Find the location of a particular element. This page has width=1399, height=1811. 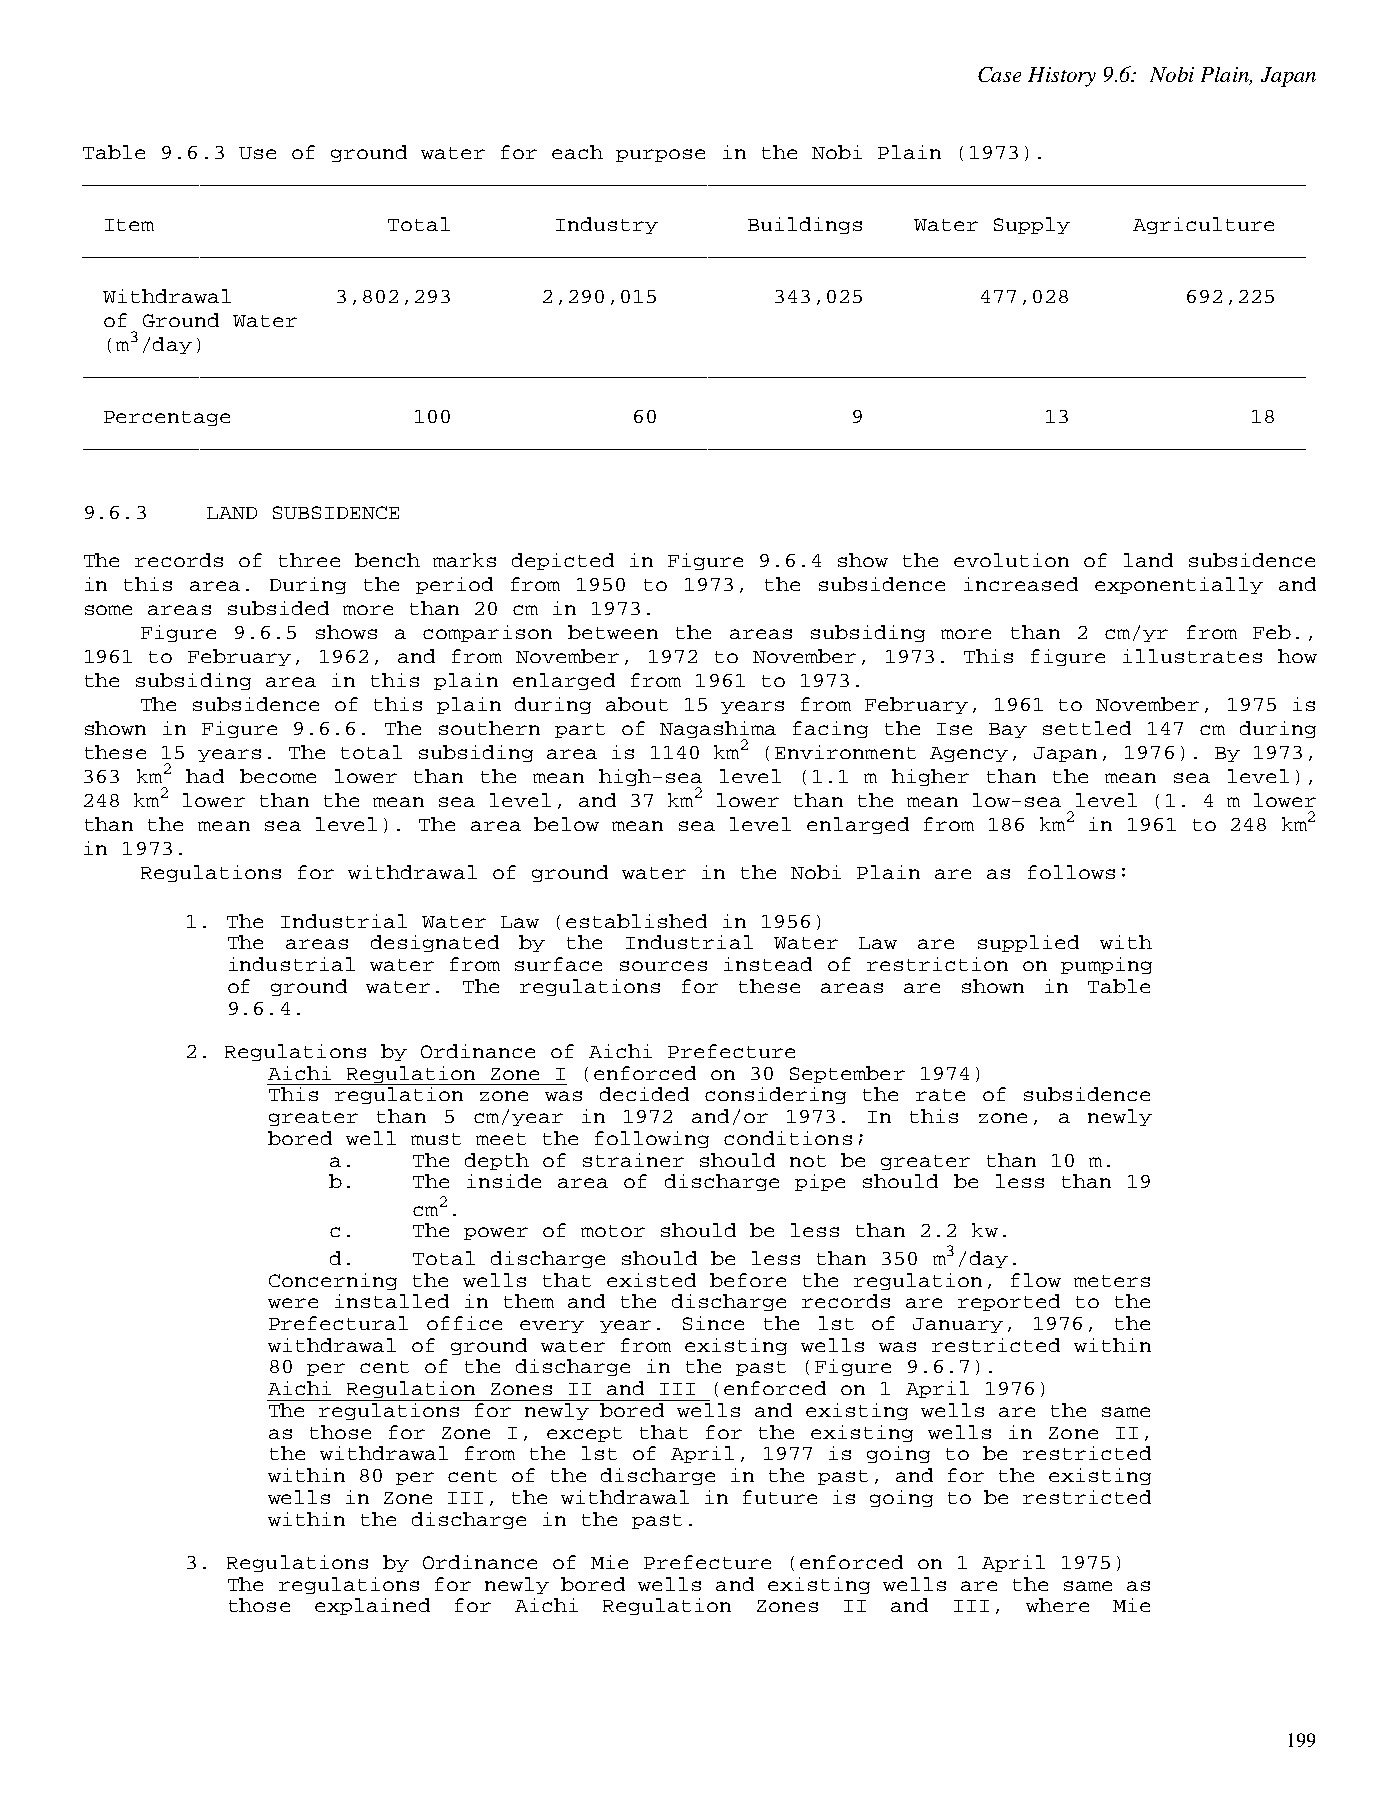

Use is located at coordinates (257, 153).
